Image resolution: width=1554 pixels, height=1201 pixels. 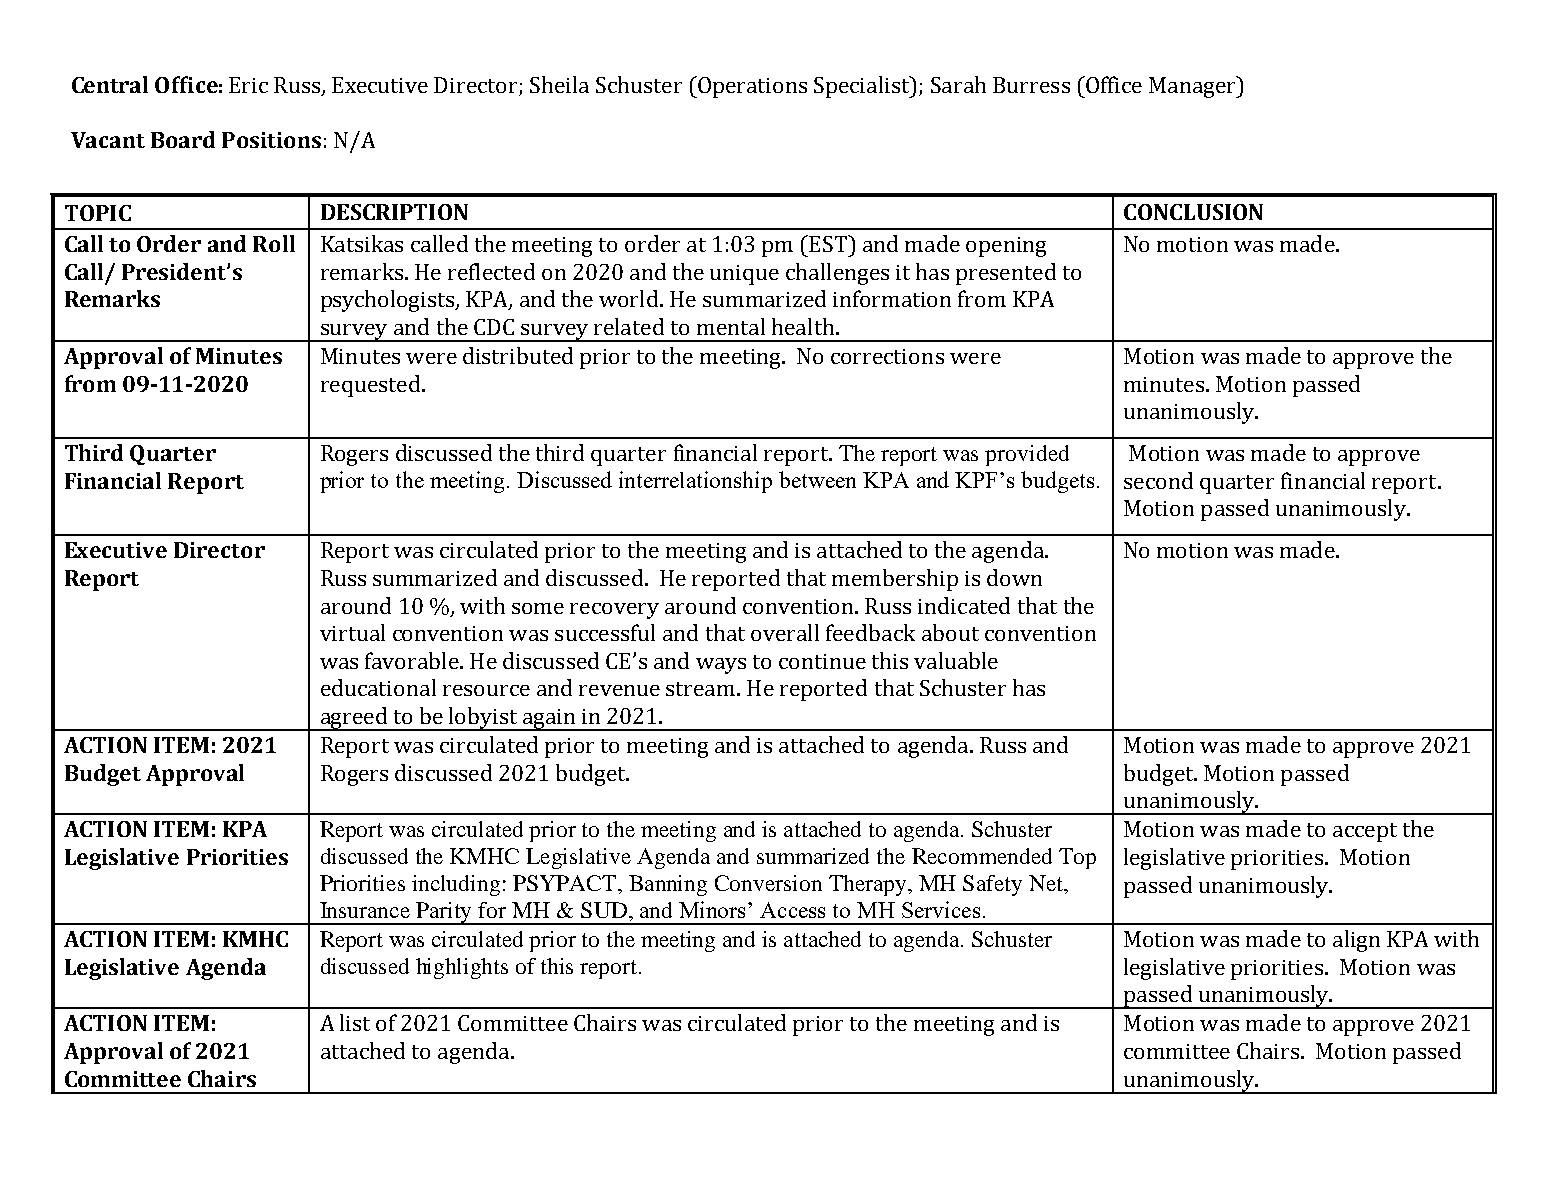 What do you see at coordinates (1006, 274) in the page?
I see `presented` at bounding box center [1006, 274].
